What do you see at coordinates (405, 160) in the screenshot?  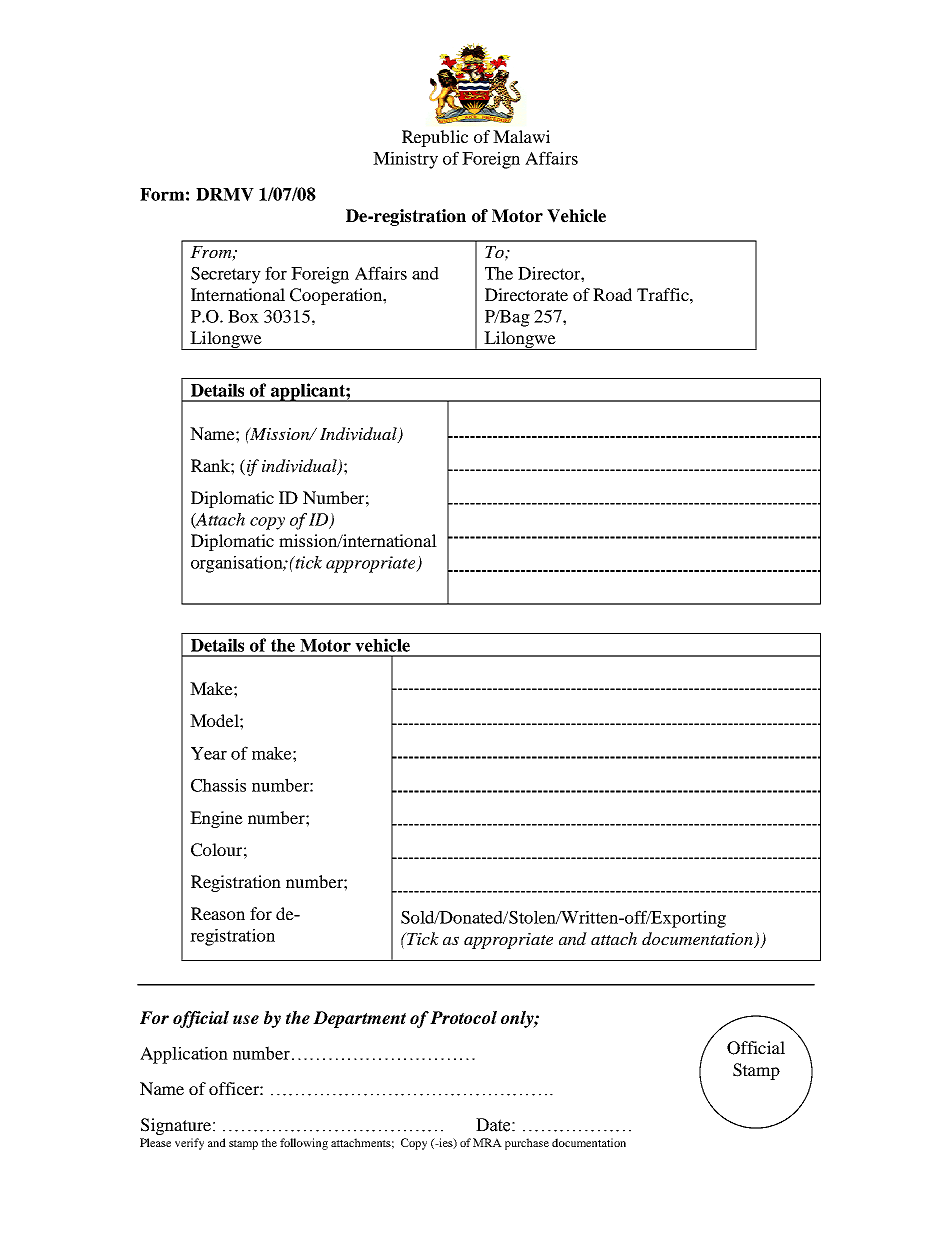 I see `Ministry` at bounding box center [405, 160].
